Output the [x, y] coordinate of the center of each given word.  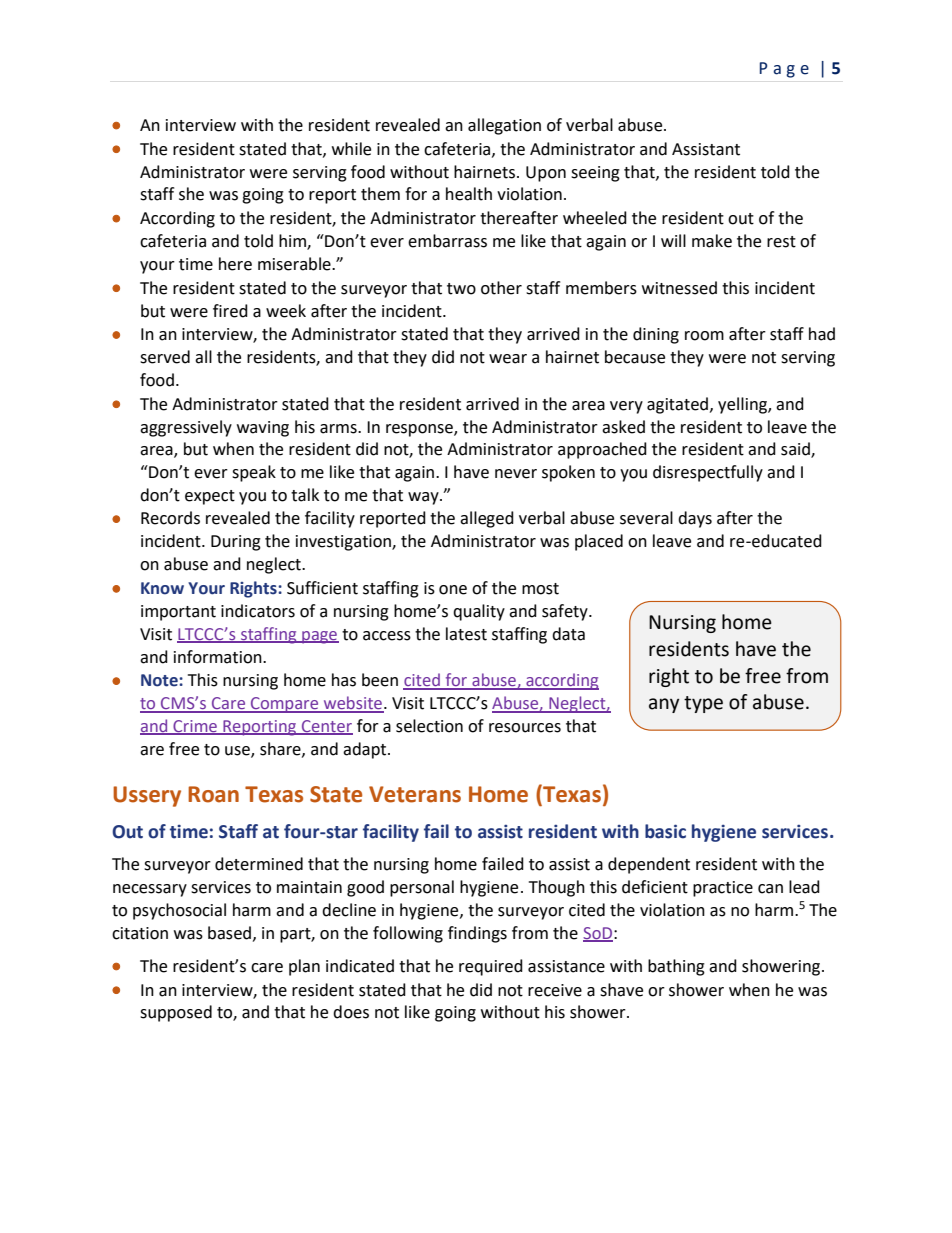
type [703, 704]
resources [525, 728]
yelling [743, 405]
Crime [195, 727]
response [420, 430]
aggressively [186, 428]
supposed [176, 1013]
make [712, 241]
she [191, 194]
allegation [504, 126]
